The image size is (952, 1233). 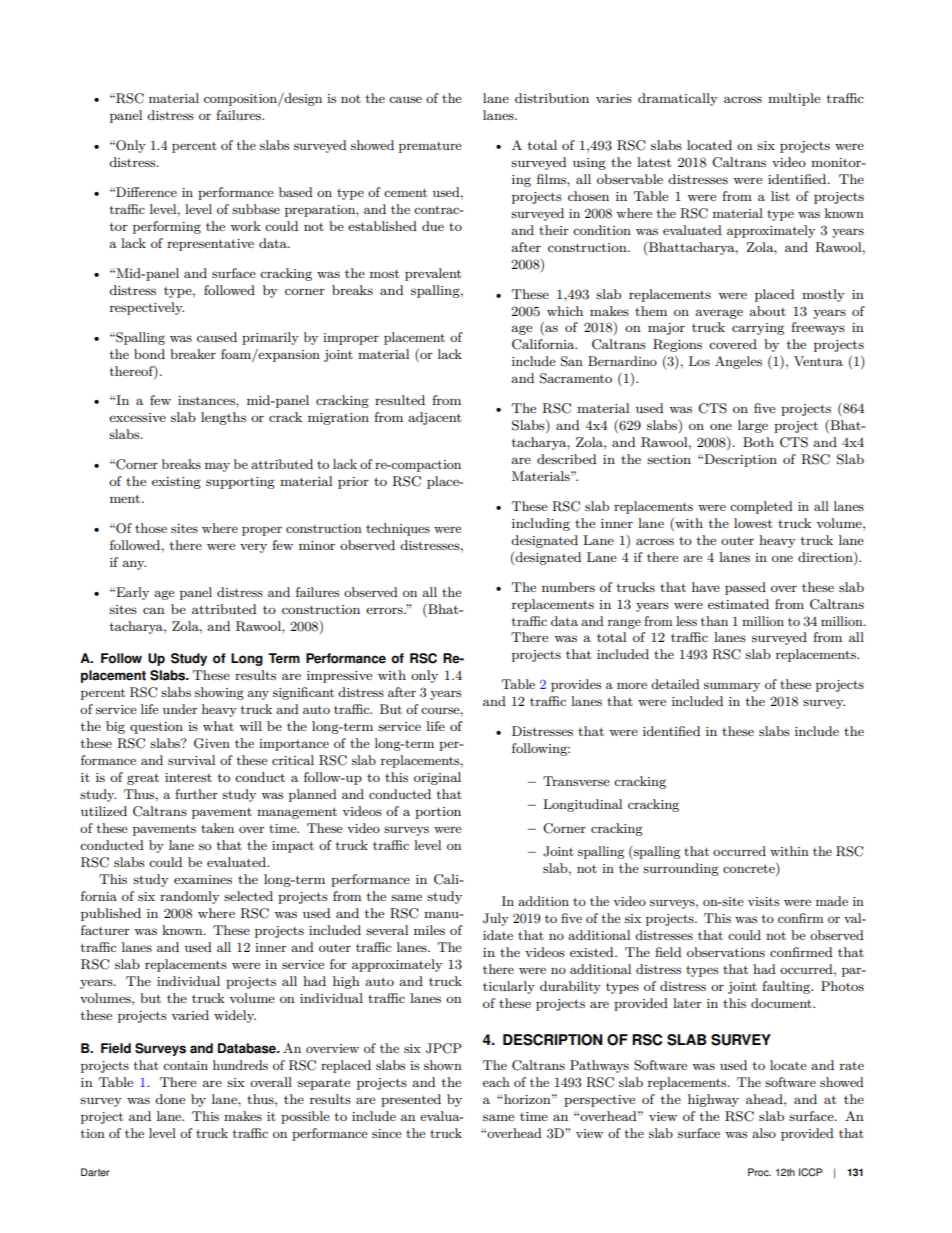 I want to click on than, so click(x=714, y=621).
